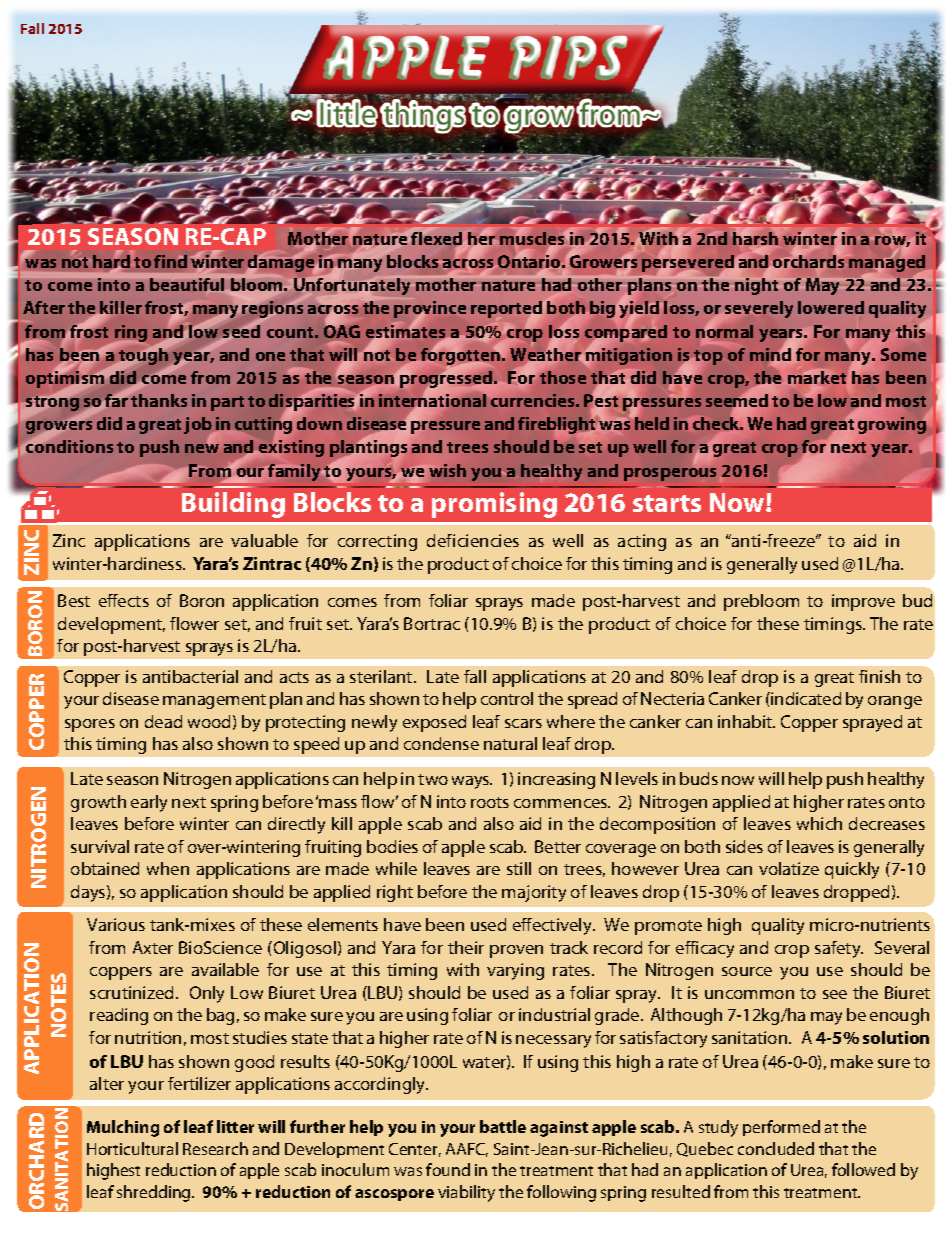 The width and height of the image is (952, 1233). I want to click on early, so click(149, 803).
